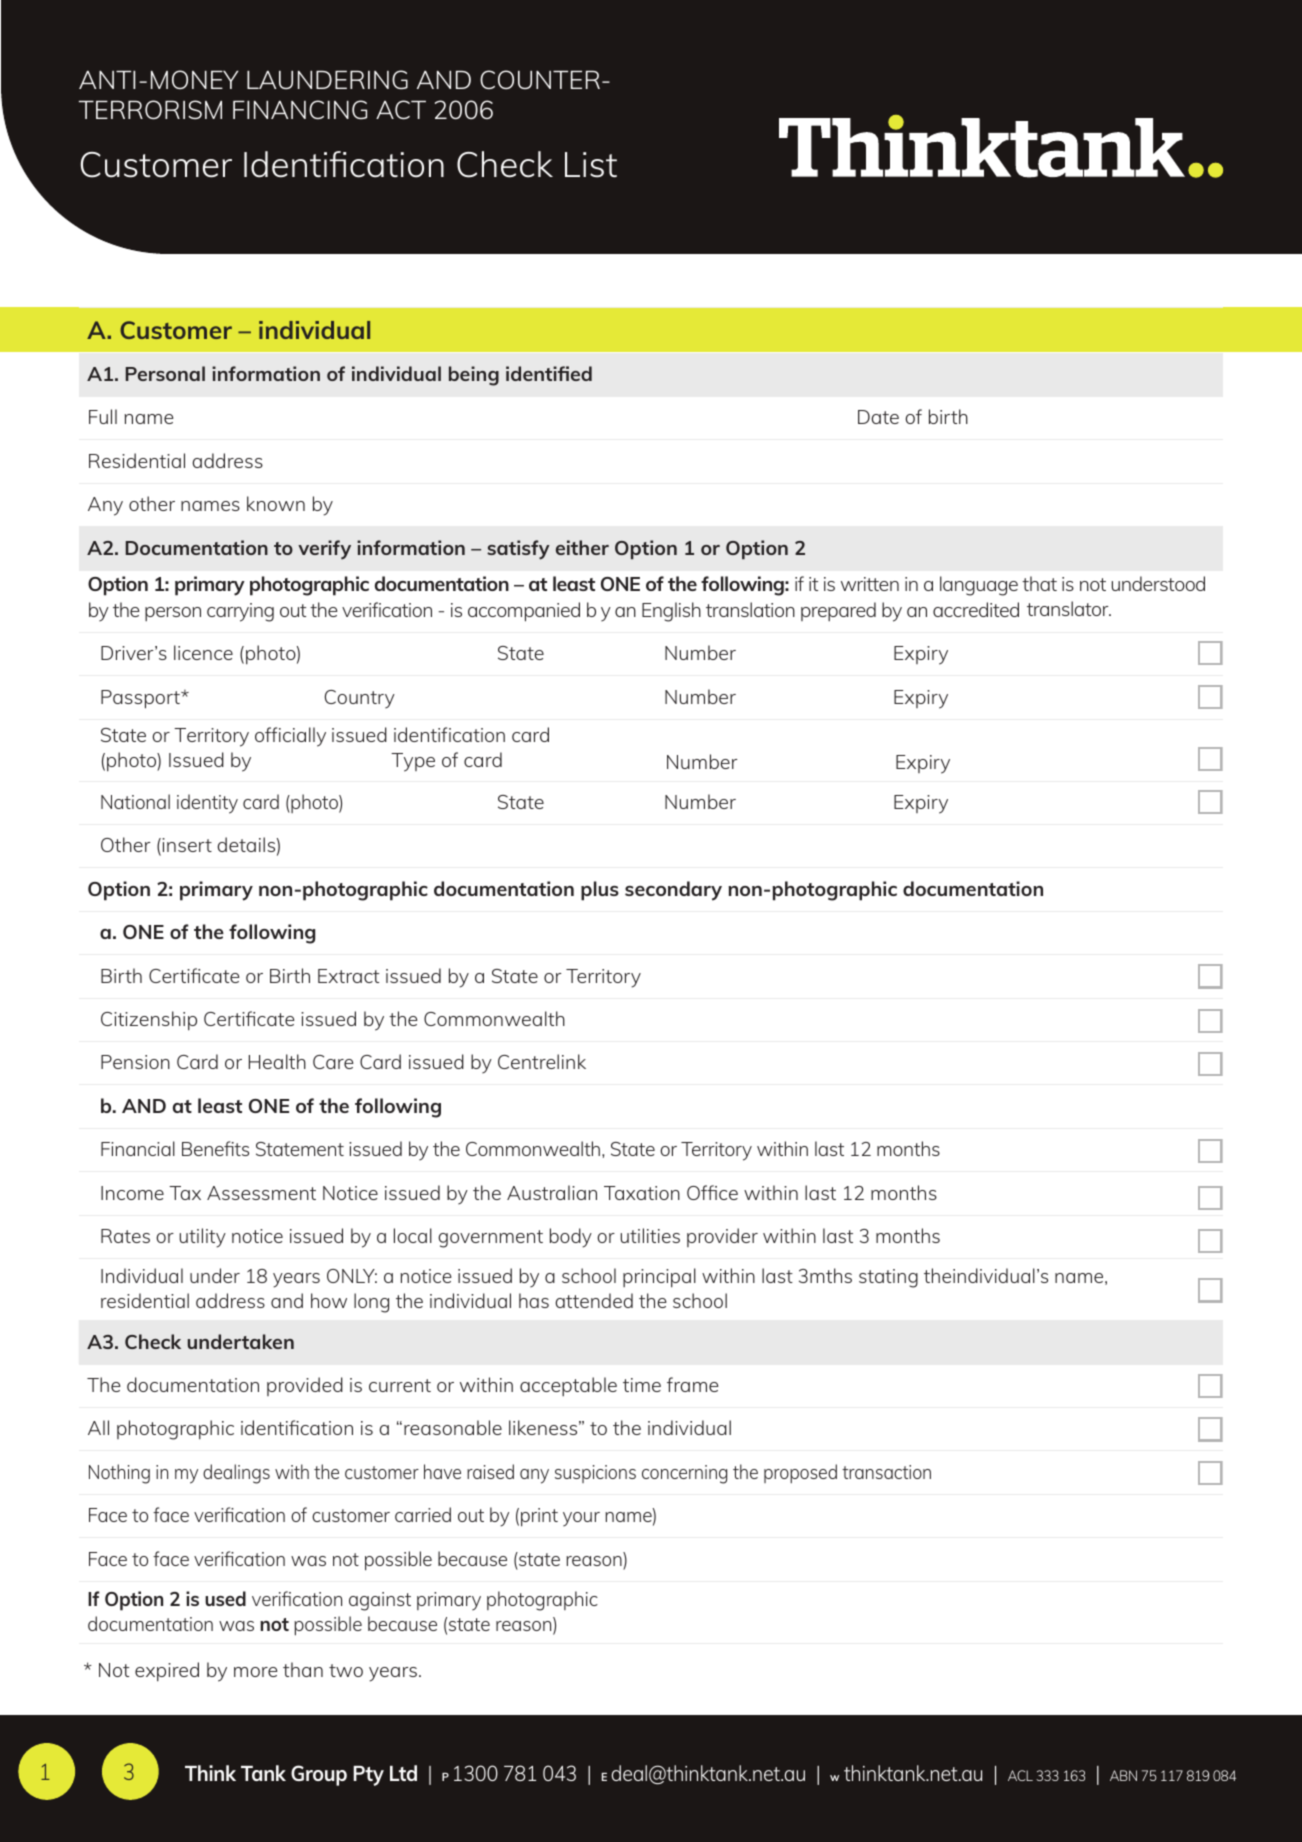 Image resolution: width=1302 pixels, height=1842 pixels. What do you see at coordinates (141, 699) in the screenshot?
I see `Passport` at bounding box center [141, 699].
